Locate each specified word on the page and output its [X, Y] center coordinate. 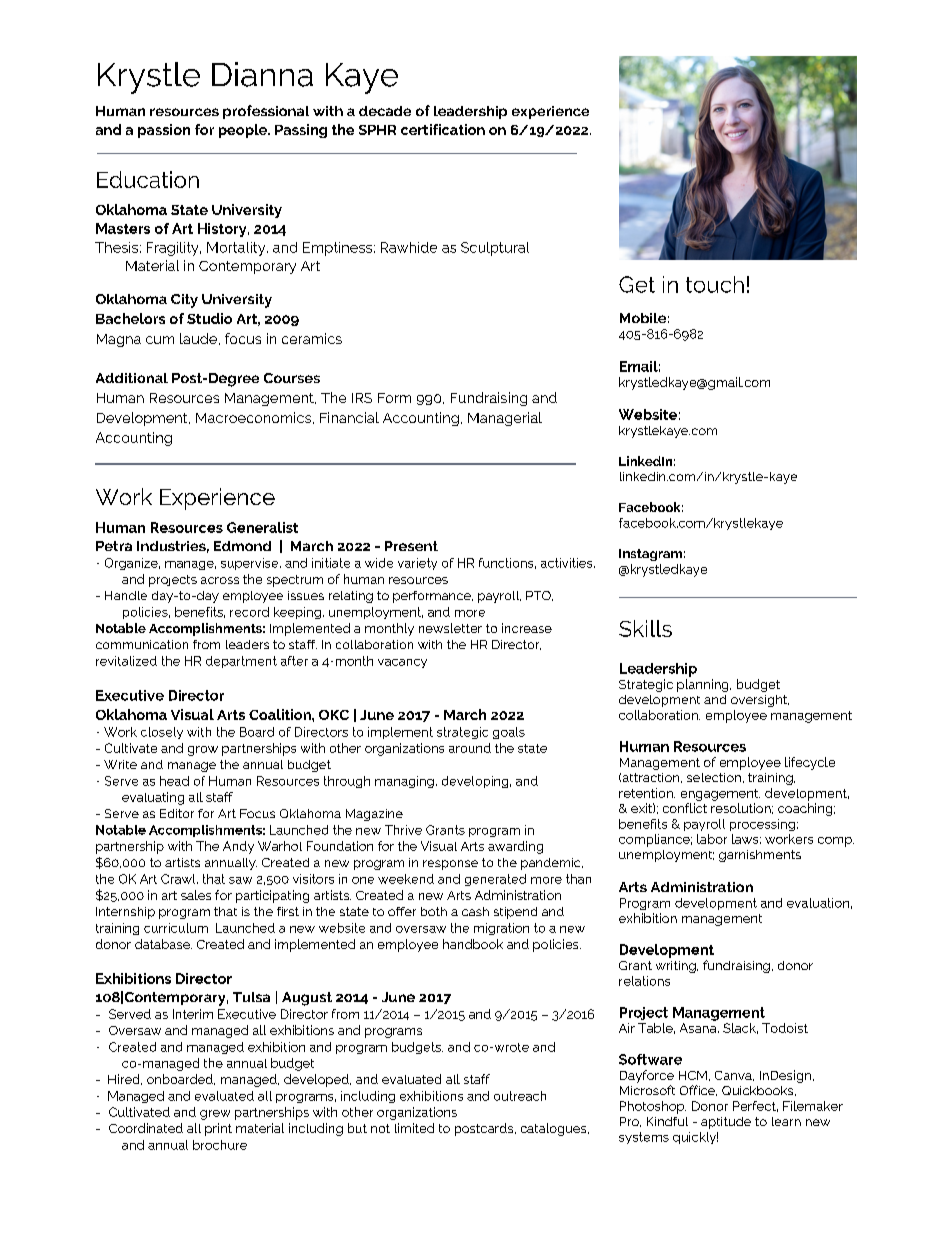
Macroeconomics [255, 418]
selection [714, 777]
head [174, 781]
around [470, 748]
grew [215, 1115]
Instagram [650, 555]
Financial [349, 417]
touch [715, 284]
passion [164, 131]
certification [443, 129]
